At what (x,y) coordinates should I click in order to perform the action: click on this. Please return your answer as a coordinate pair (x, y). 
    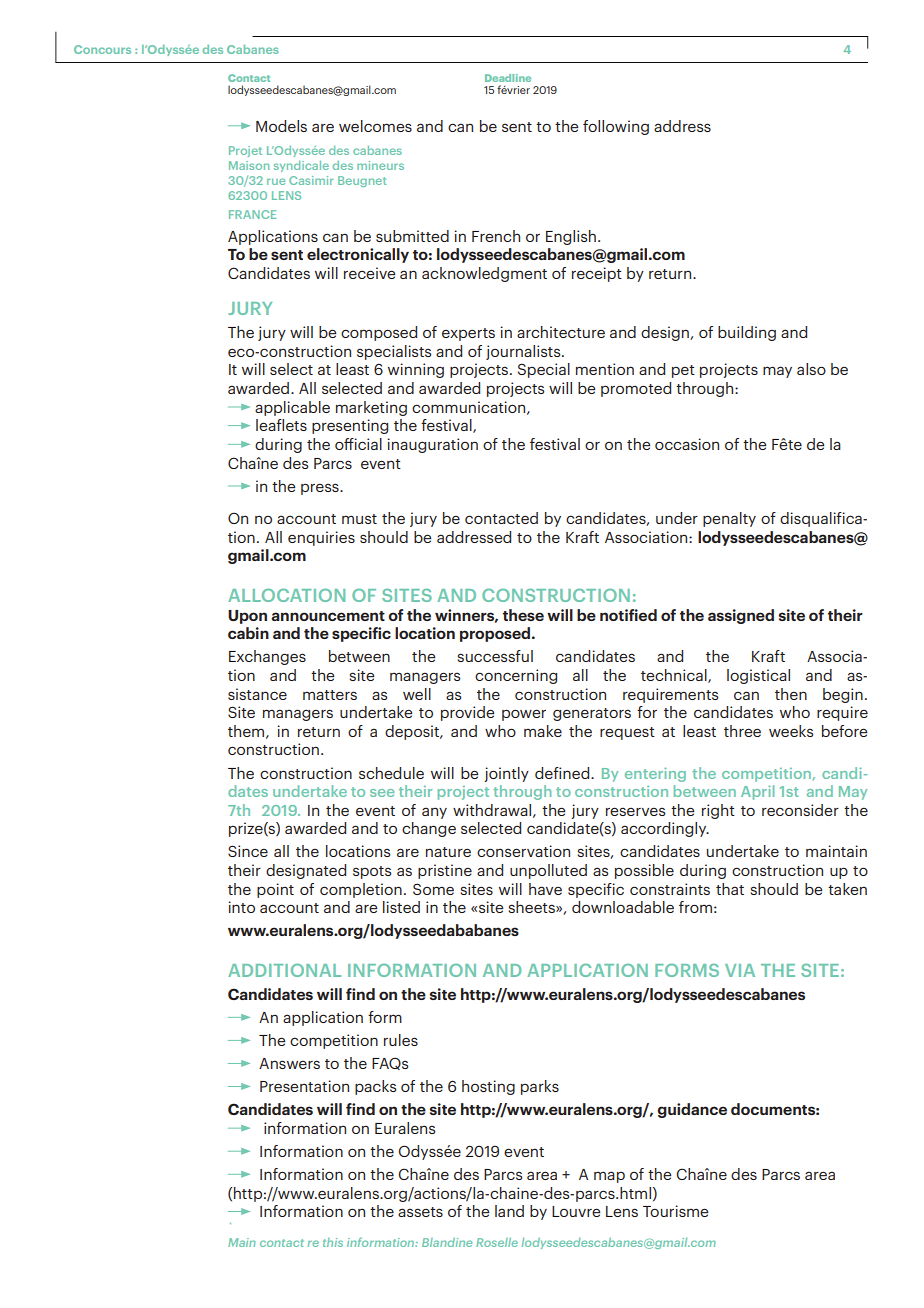
    Looking at the image, I should click on (333, 1242).
